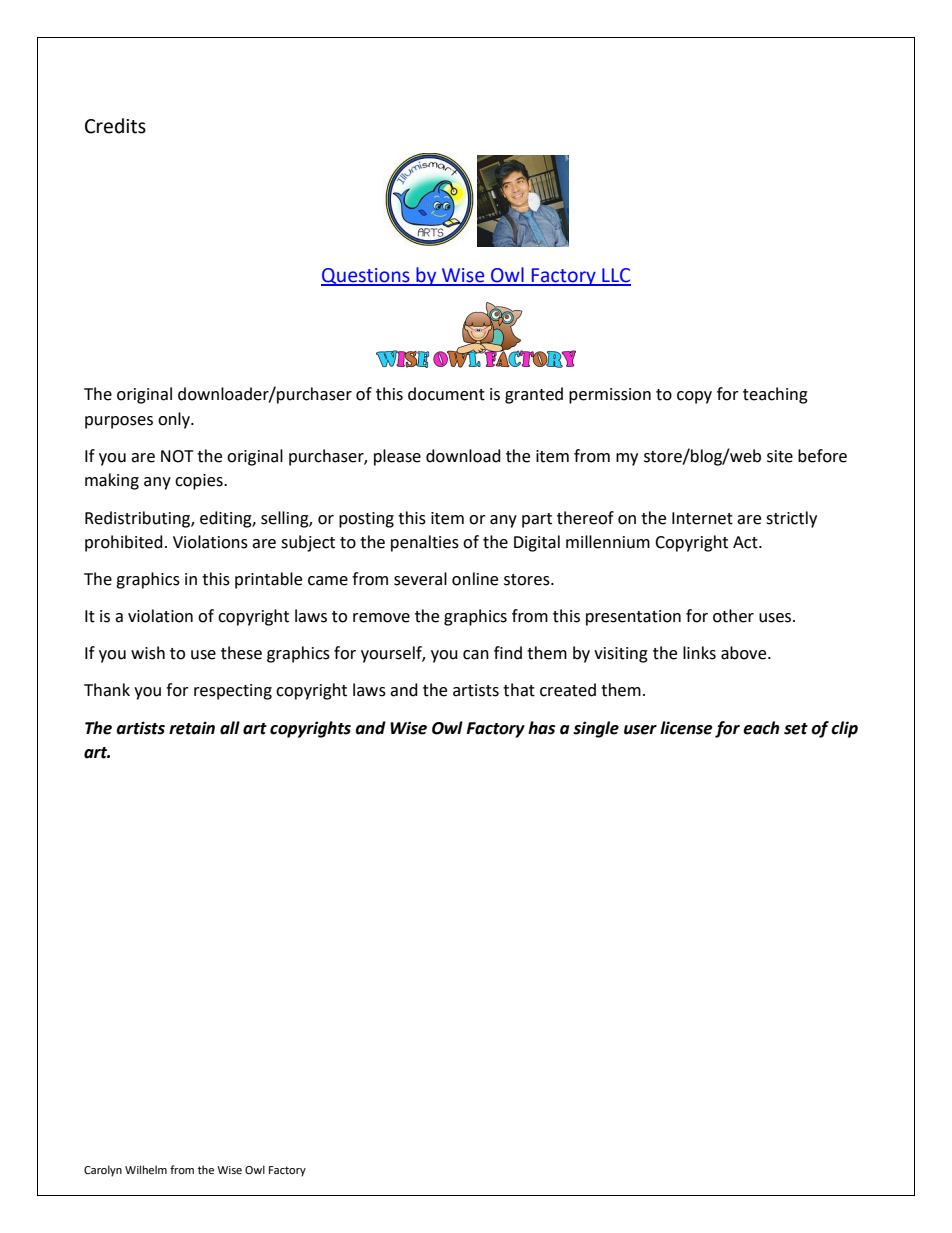  I want to click on Questions, so click(366, 277).
